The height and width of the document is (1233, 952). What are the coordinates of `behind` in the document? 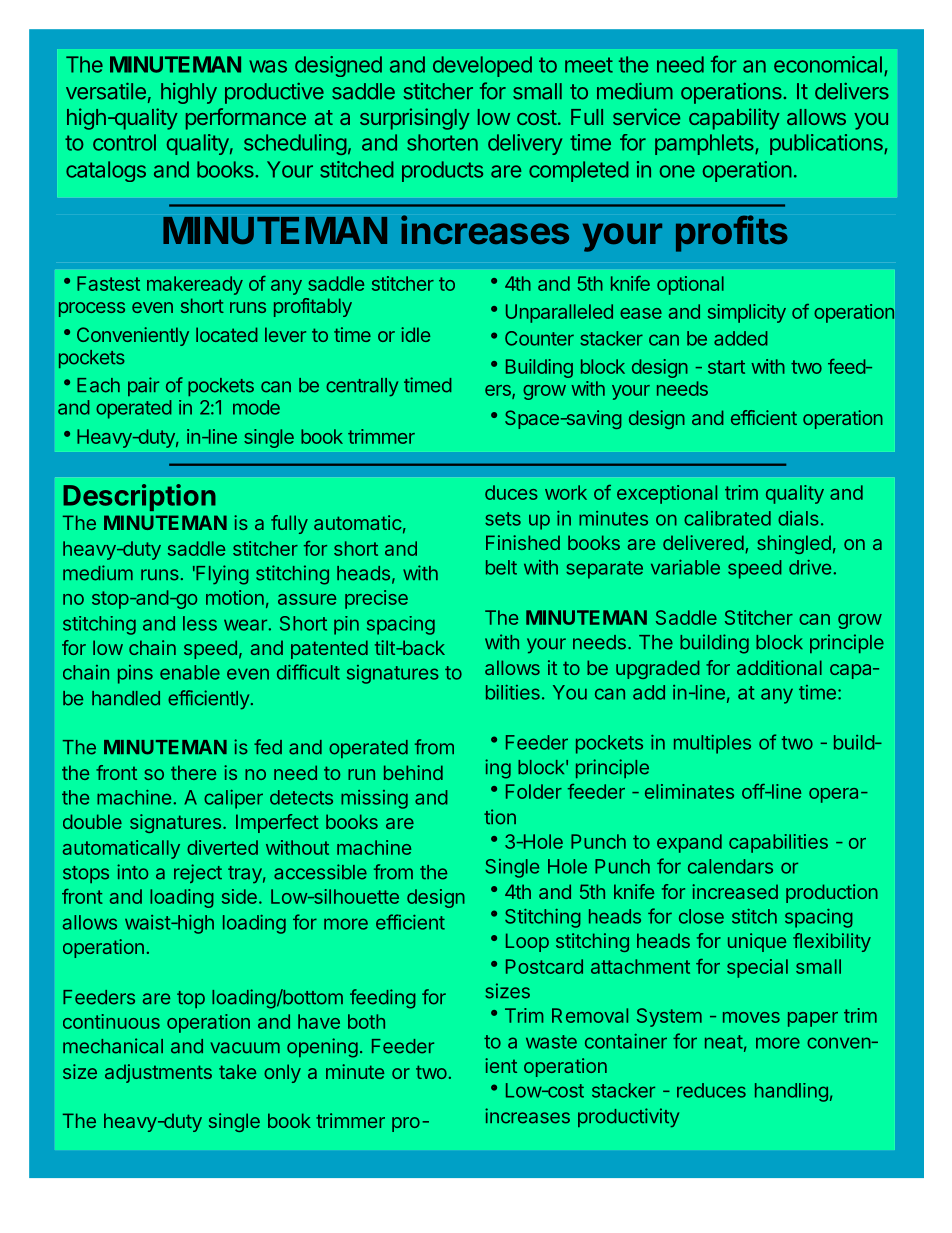 It's located at (413, 772).
